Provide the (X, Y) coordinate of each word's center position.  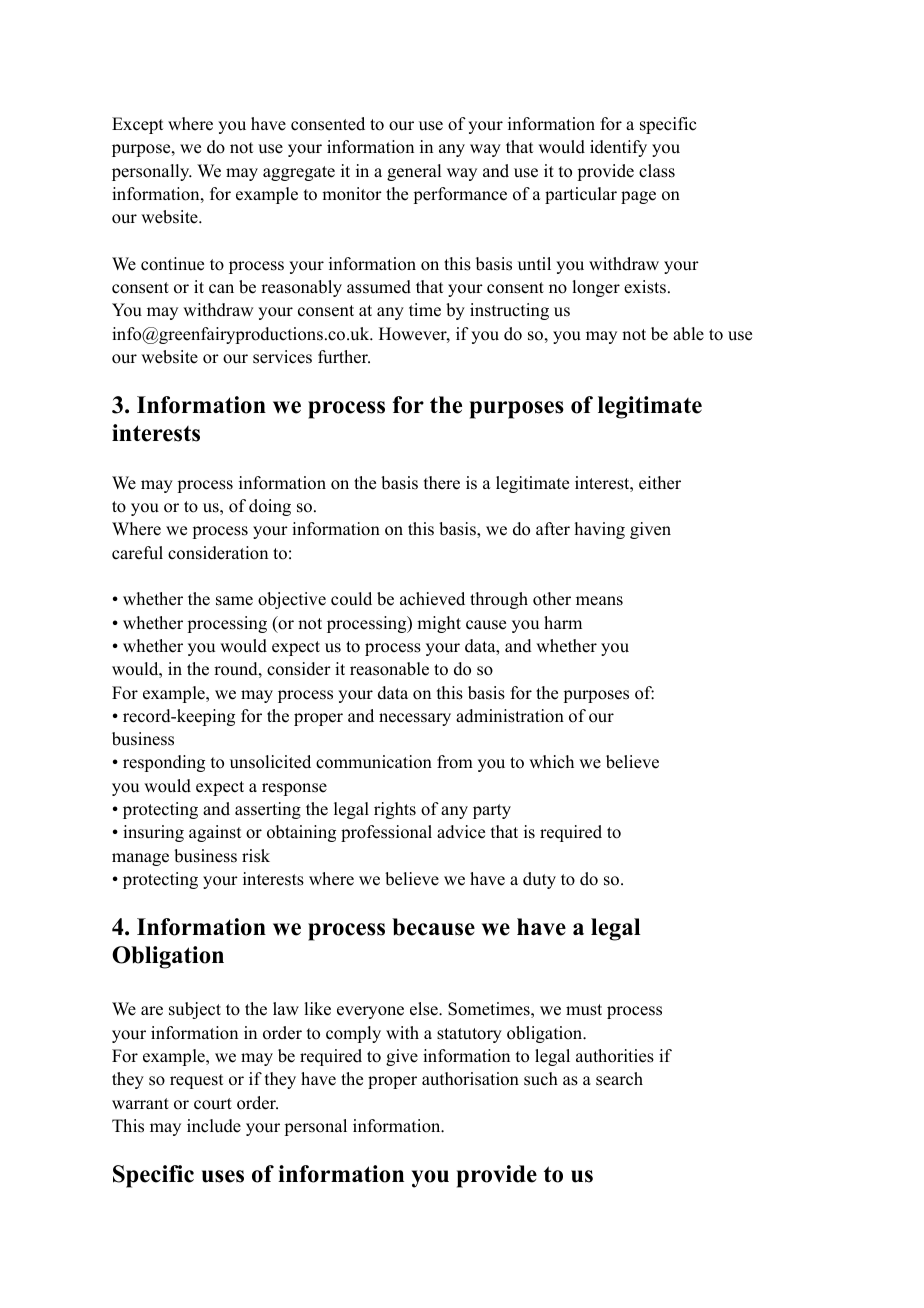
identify (618, 148)
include (214, 1126)
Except (137, 125)
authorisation (470, 1079)
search (619, 1079)
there (442, 483)
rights (395, 810)
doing (270, 507)
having (600, 530)
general (414, 172)
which (551, 762)
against (215, 833)
